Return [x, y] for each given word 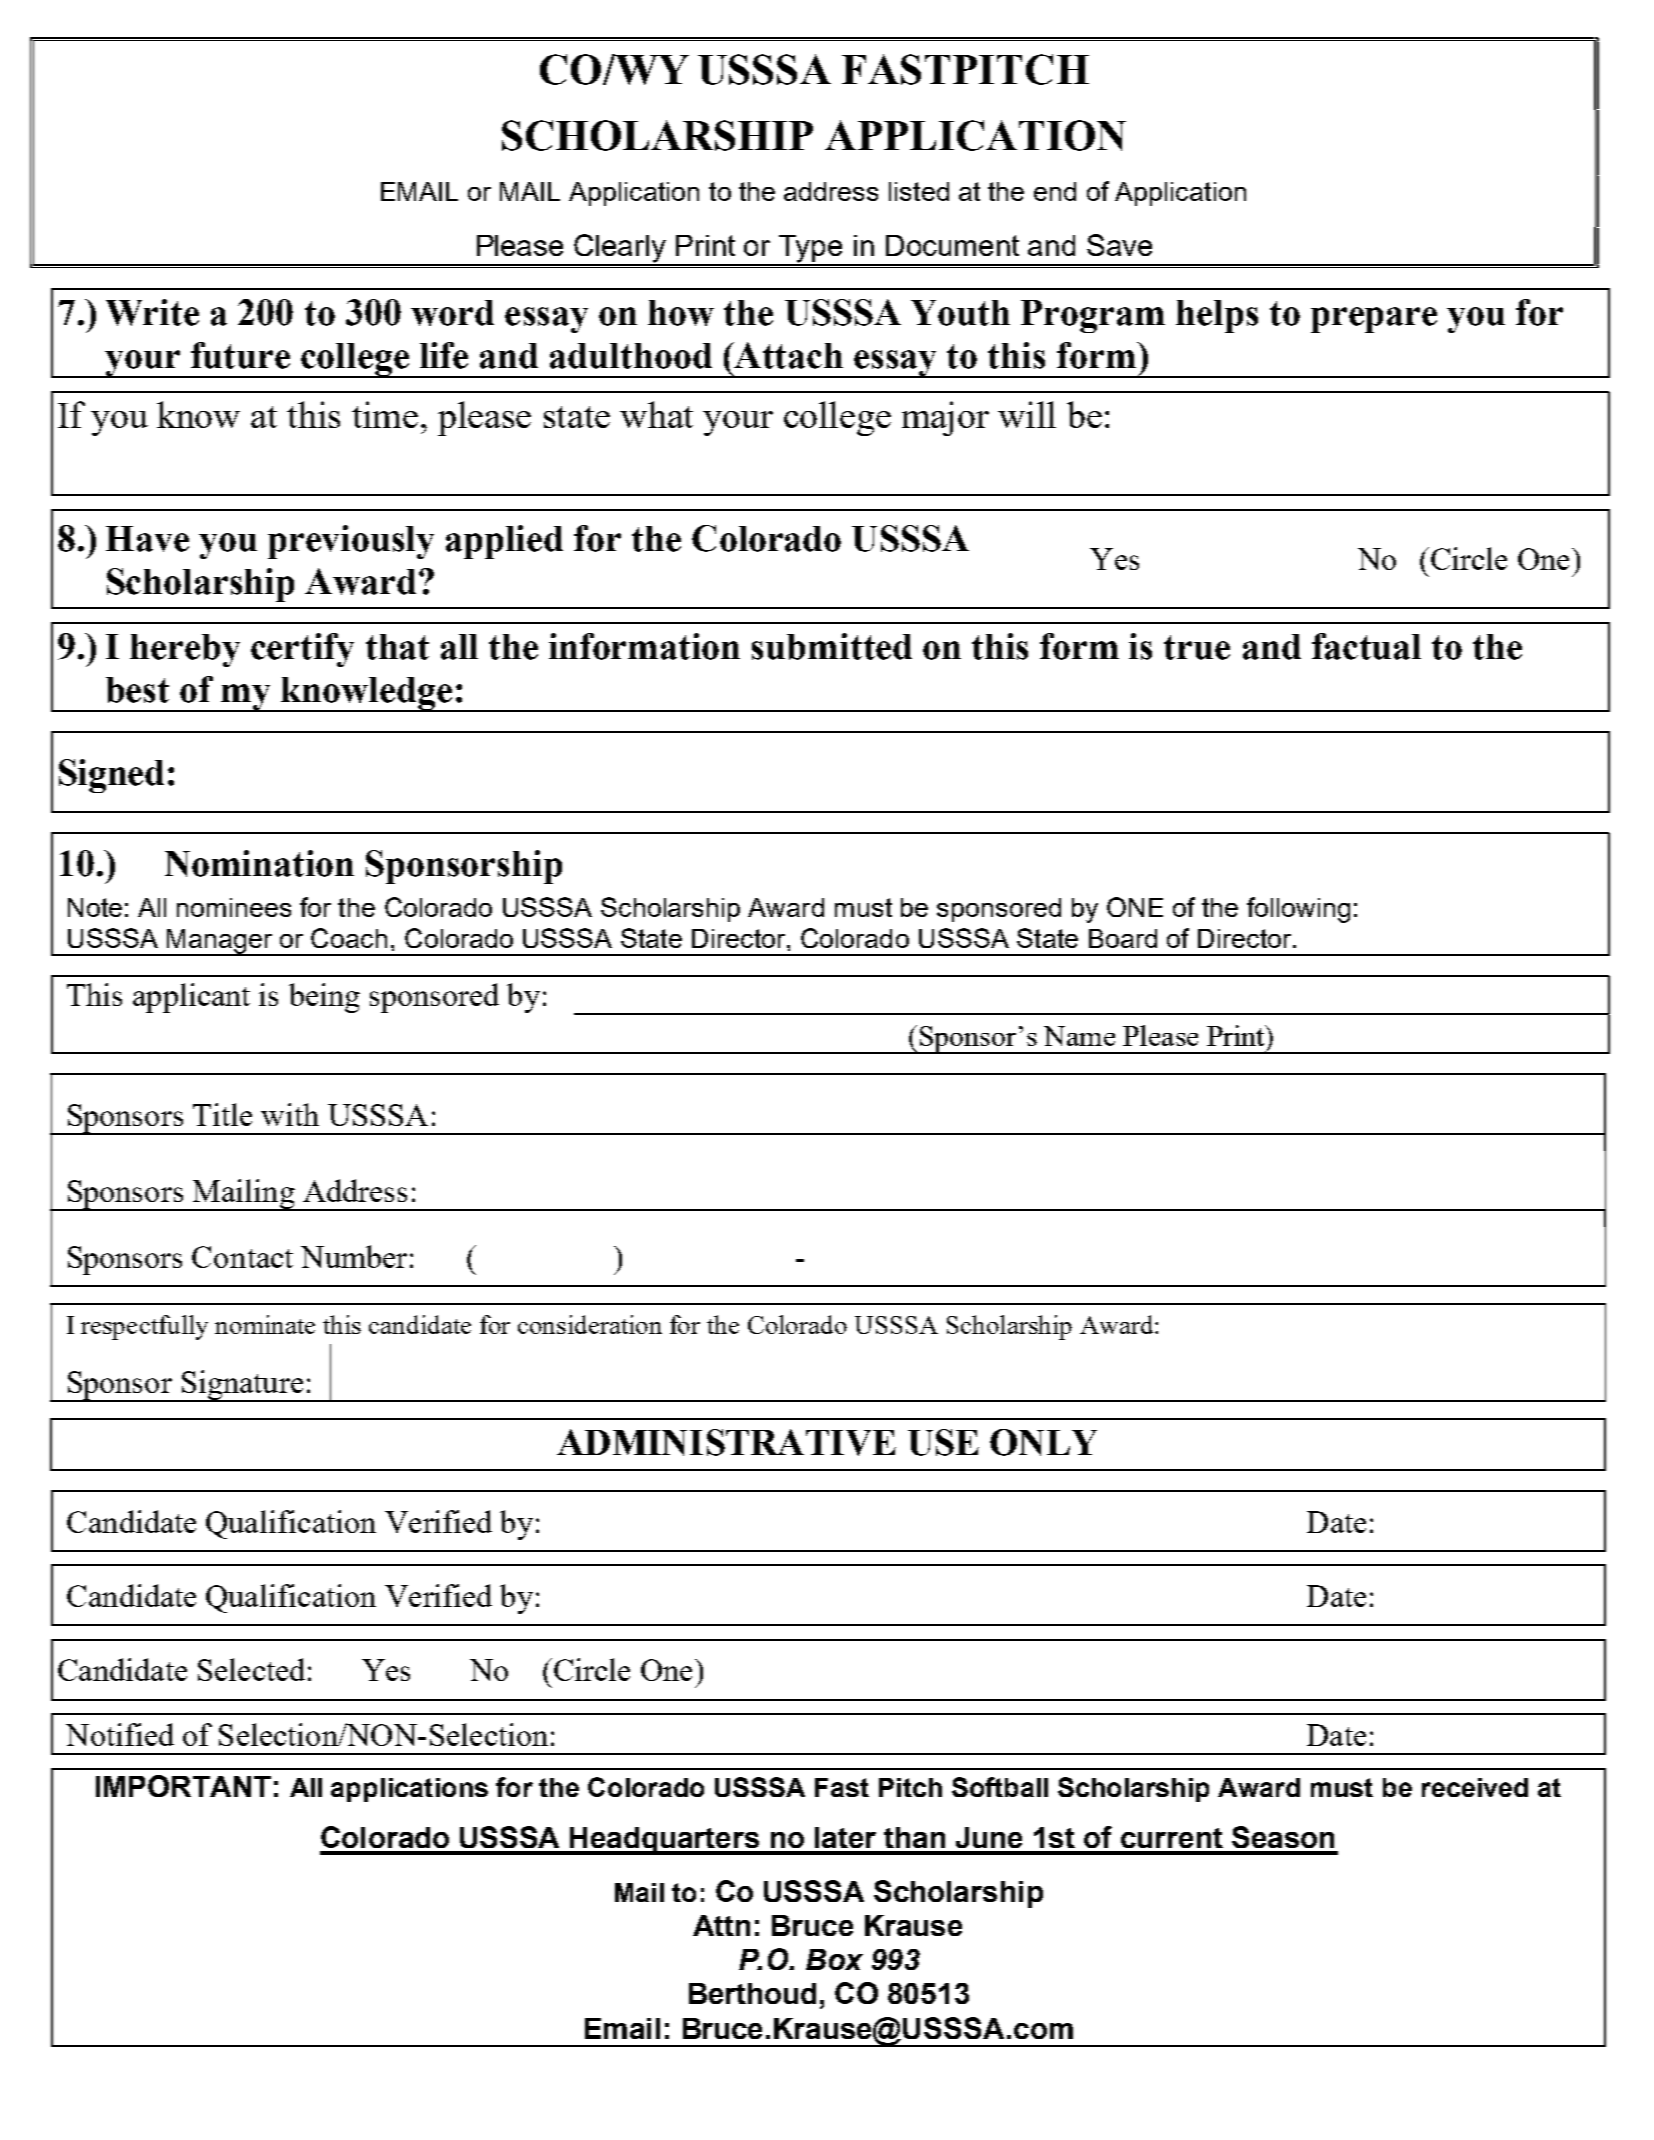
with [290, 1114]
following [1298, 910]
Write [152, 312]
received [1475, 1787]
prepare [1374, 320]
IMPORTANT [183, 1786]
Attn [721, 1925]
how [681, 313]
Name [1079, 1036]
